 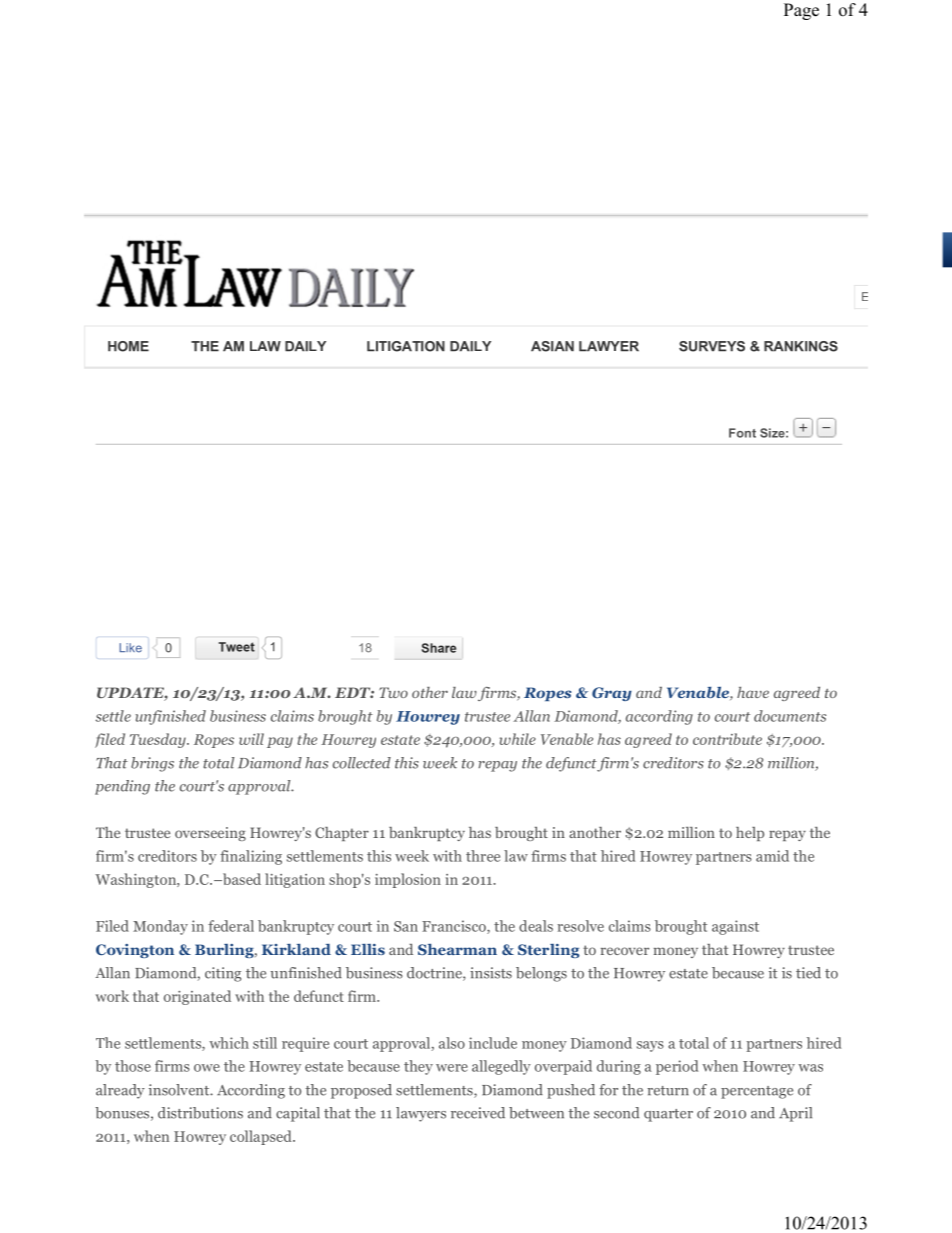 What do you see at coordinates (750, 834) in the screenshot?
I see `help` at bounding box center [750, 834].
